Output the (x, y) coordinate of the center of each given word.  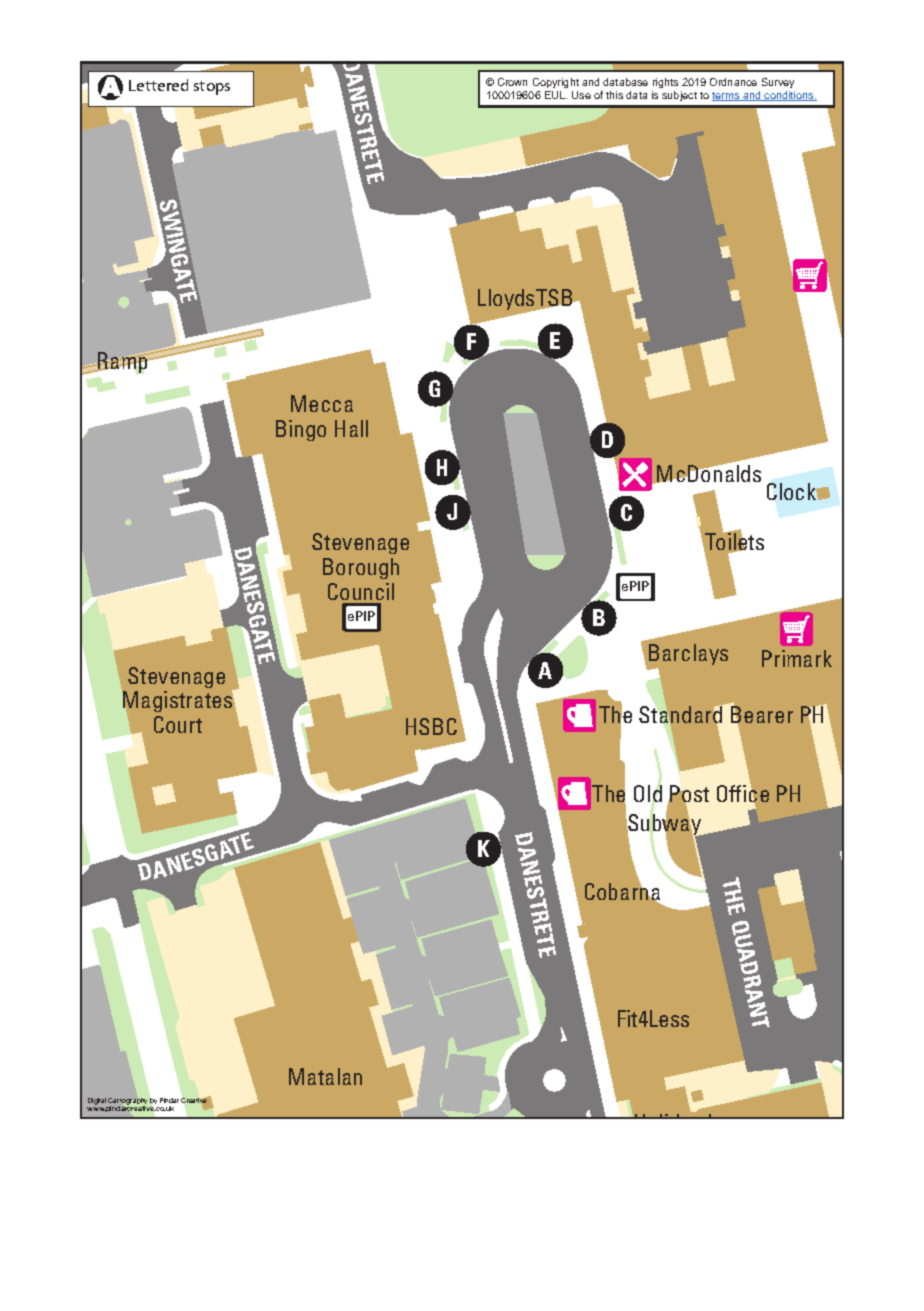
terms (727, 96)
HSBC (431, 726)
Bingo (301, 430)
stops (212, 88)
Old (648, 794)
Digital (97, 1101)
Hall (351, 428)
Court (178, 724)
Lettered (158, 85)
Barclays (688, 654)
